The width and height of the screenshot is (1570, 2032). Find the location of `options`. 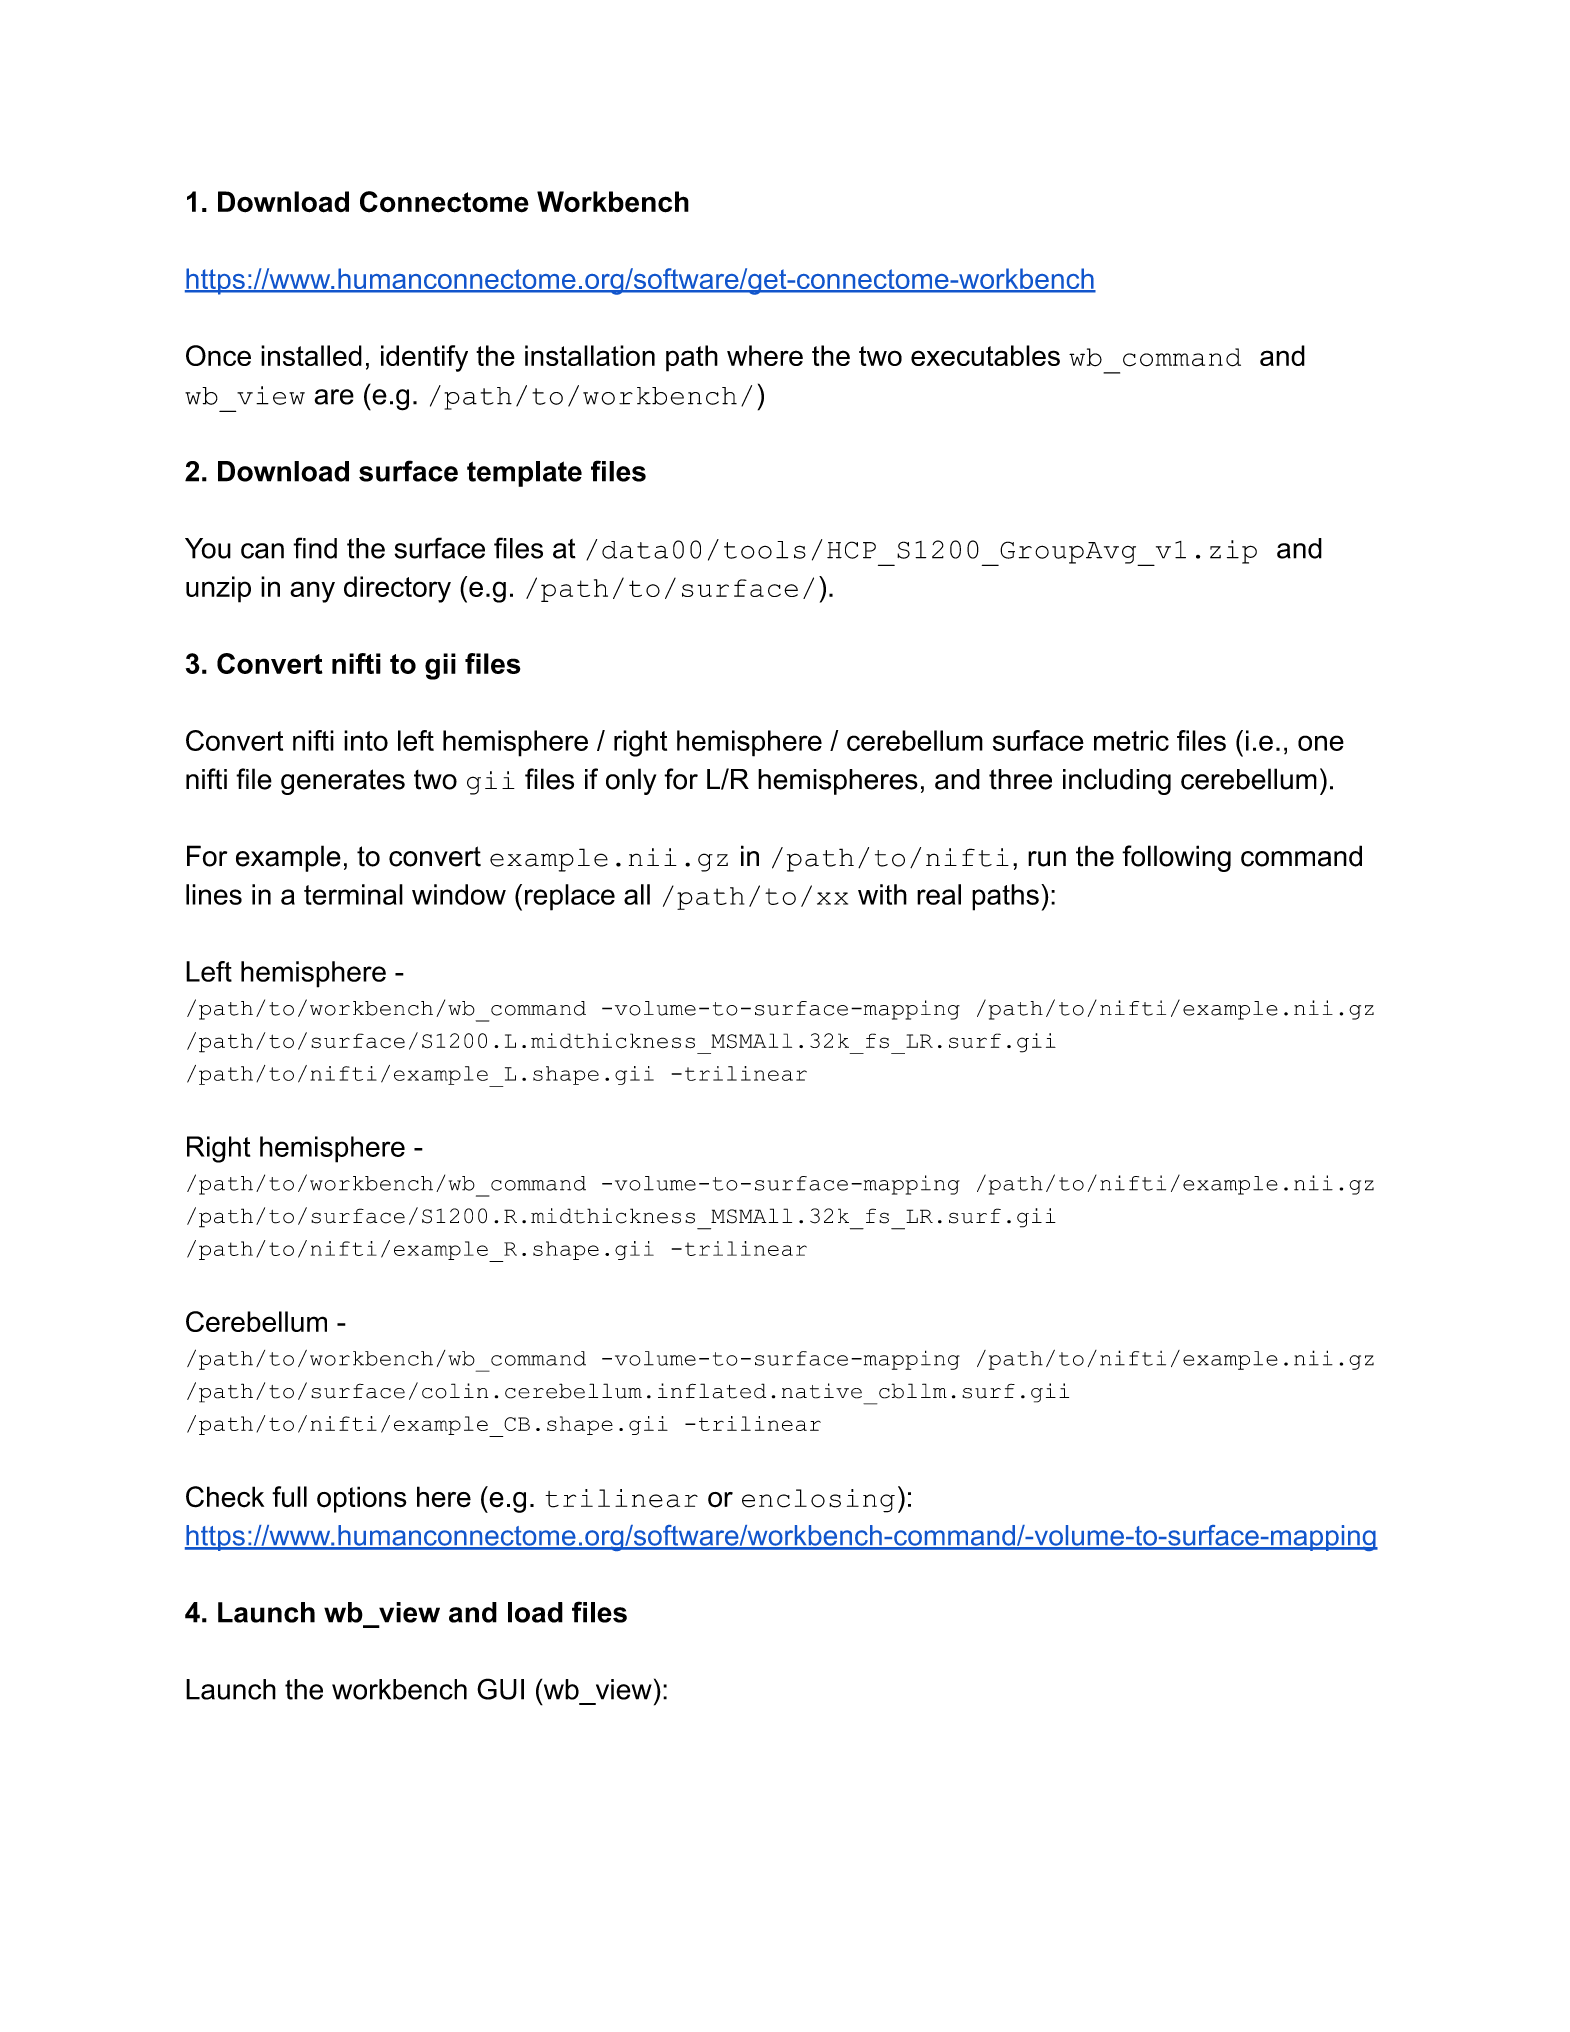

options is located at coordinates (362, 1499).
